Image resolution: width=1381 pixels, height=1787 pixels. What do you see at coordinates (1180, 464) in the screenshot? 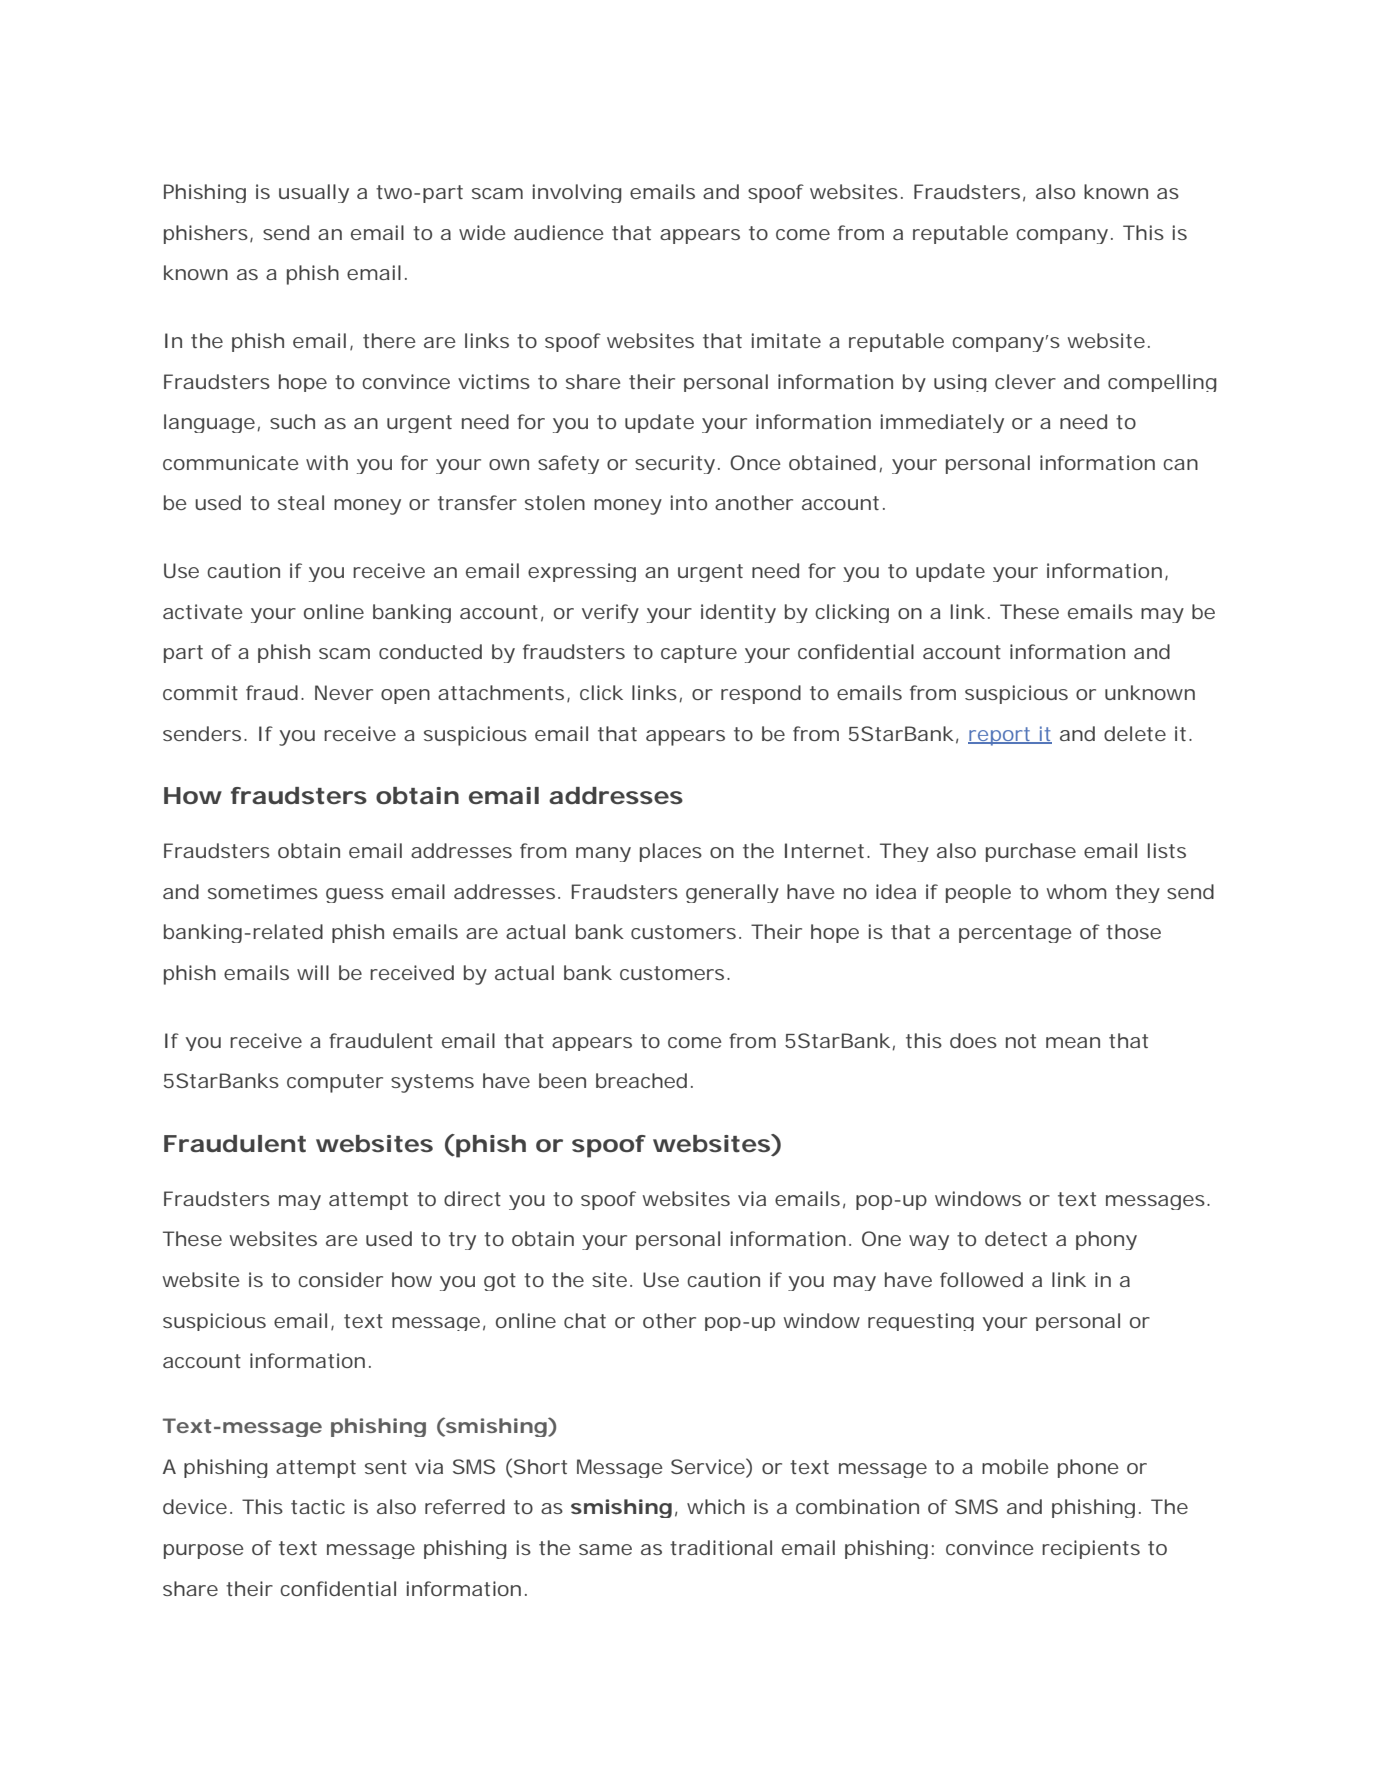
I see `can` at bounding box center [1180, 464].
